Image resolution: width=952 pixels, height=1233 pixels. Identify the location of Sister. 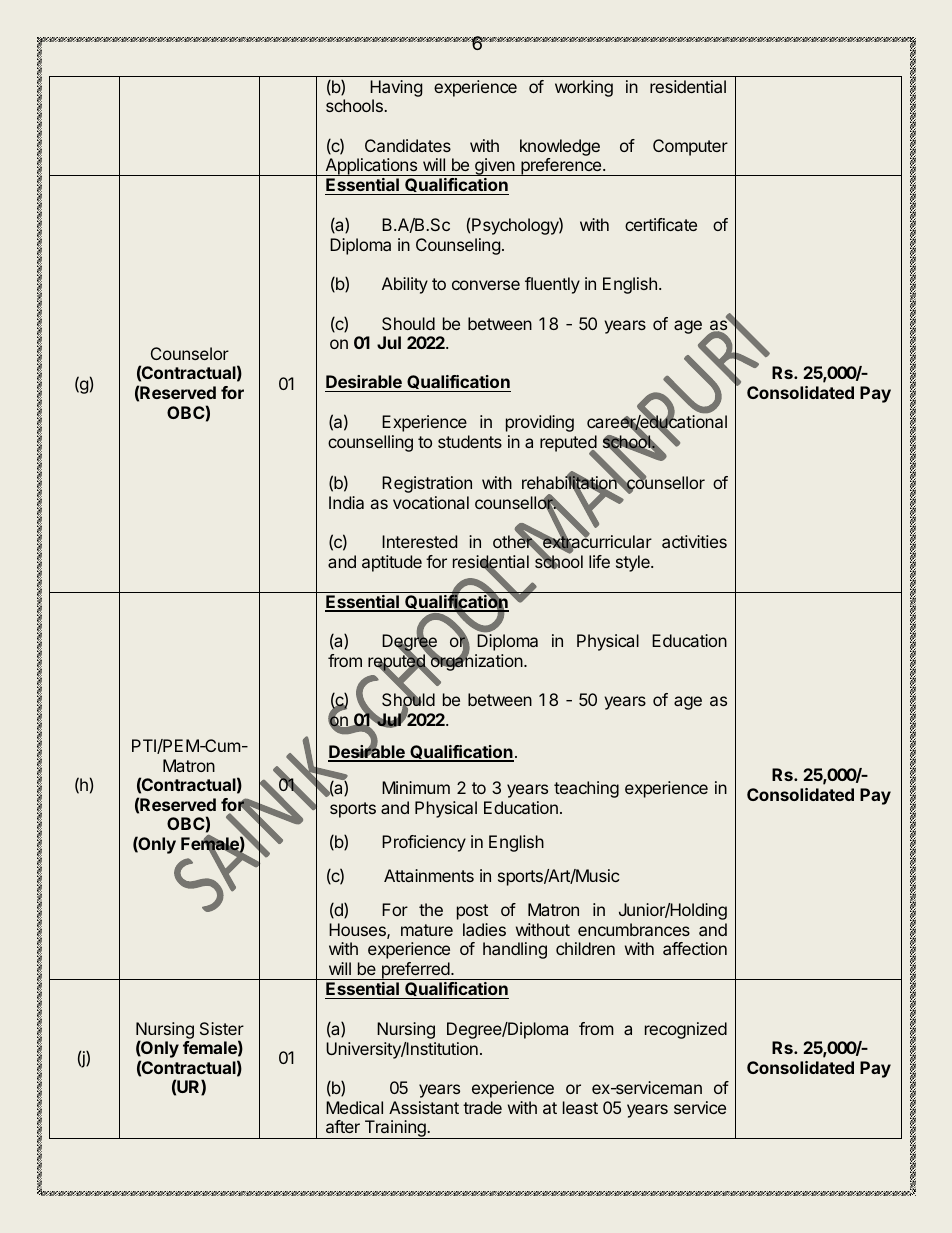
(222, 1028).
